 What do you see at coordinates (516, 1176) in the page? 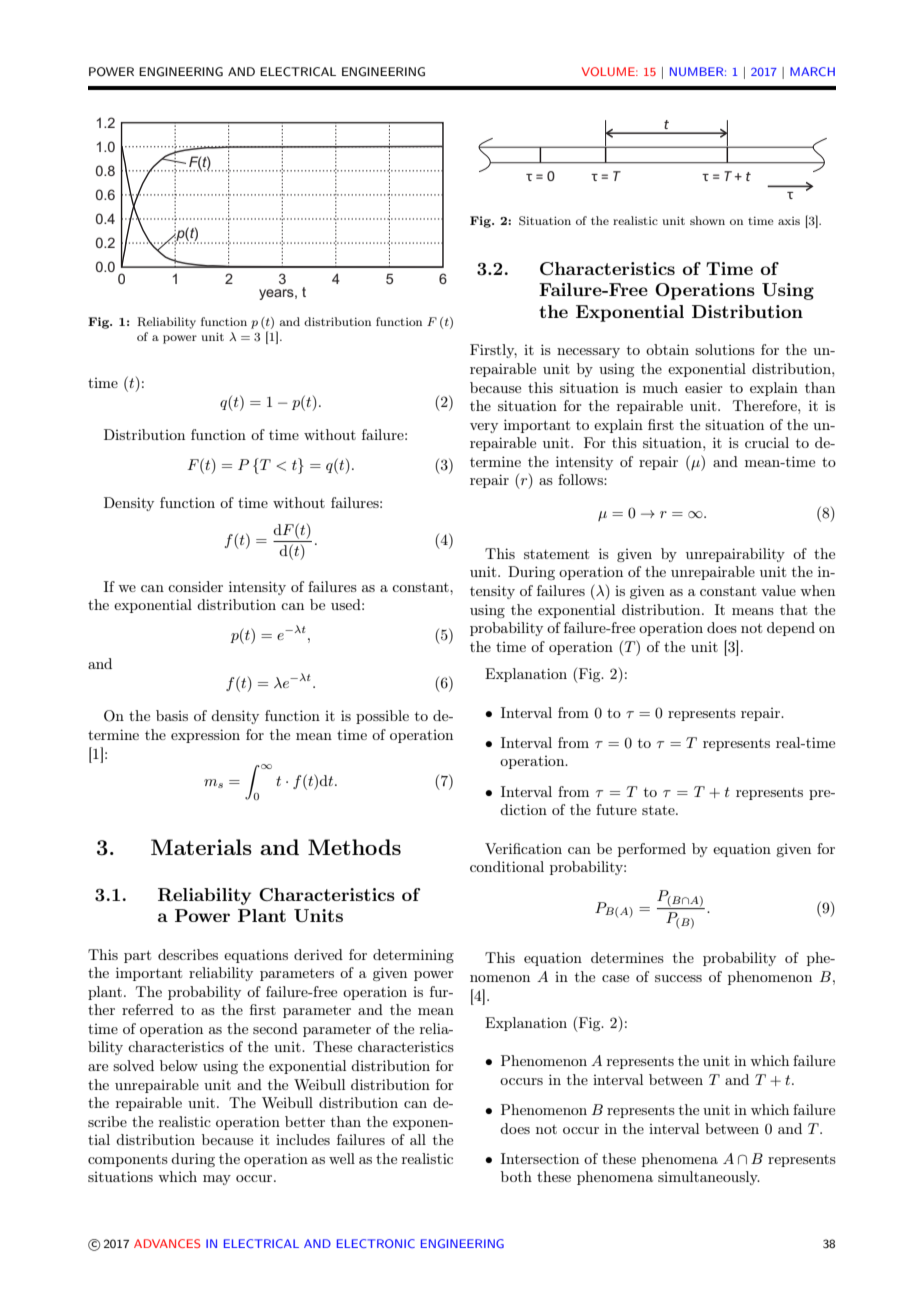
I see `both` at bounding box center [516, 1176].
